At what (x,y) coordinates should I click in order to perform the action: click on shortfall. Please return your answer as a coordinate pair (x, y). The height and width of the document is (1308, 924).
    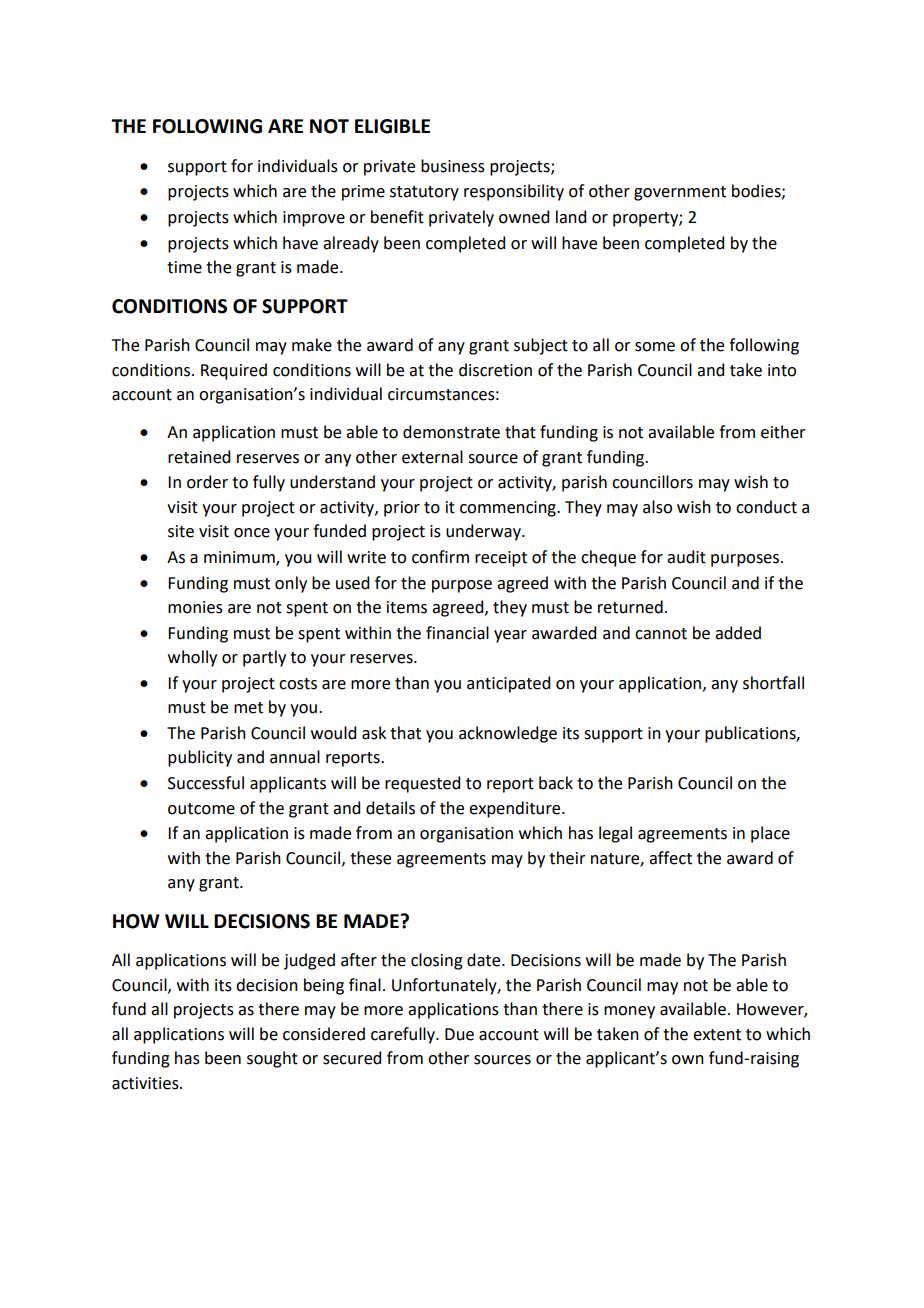
    Looking at the image, I should click on (773, 683).
